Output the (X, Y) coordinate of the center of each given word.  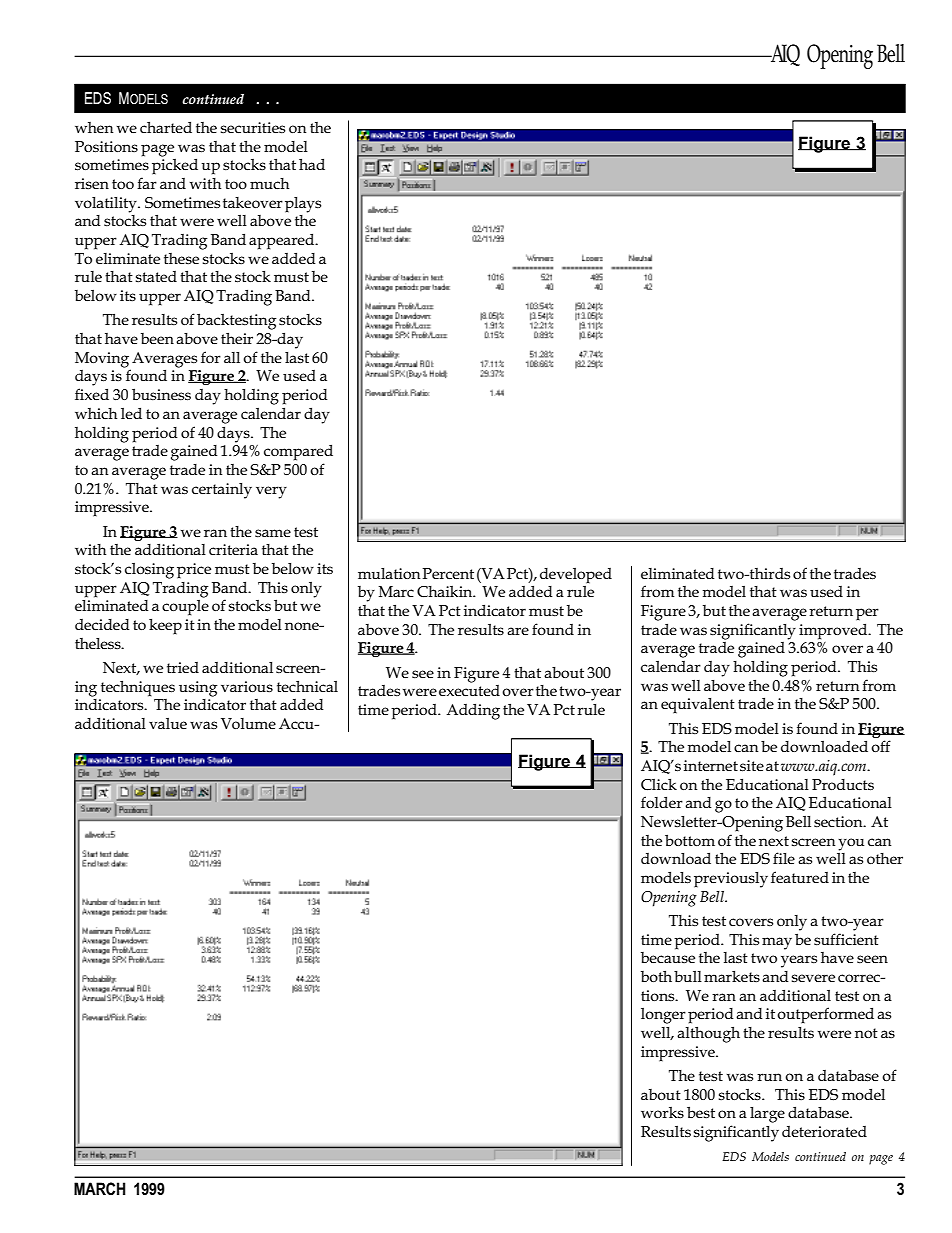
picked (175, 166)
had (312, 164)
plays (303, 204)
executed (469, 689)
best (701, 1112)
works (662, 1112)
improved (834, 631)
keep (165, 626)
